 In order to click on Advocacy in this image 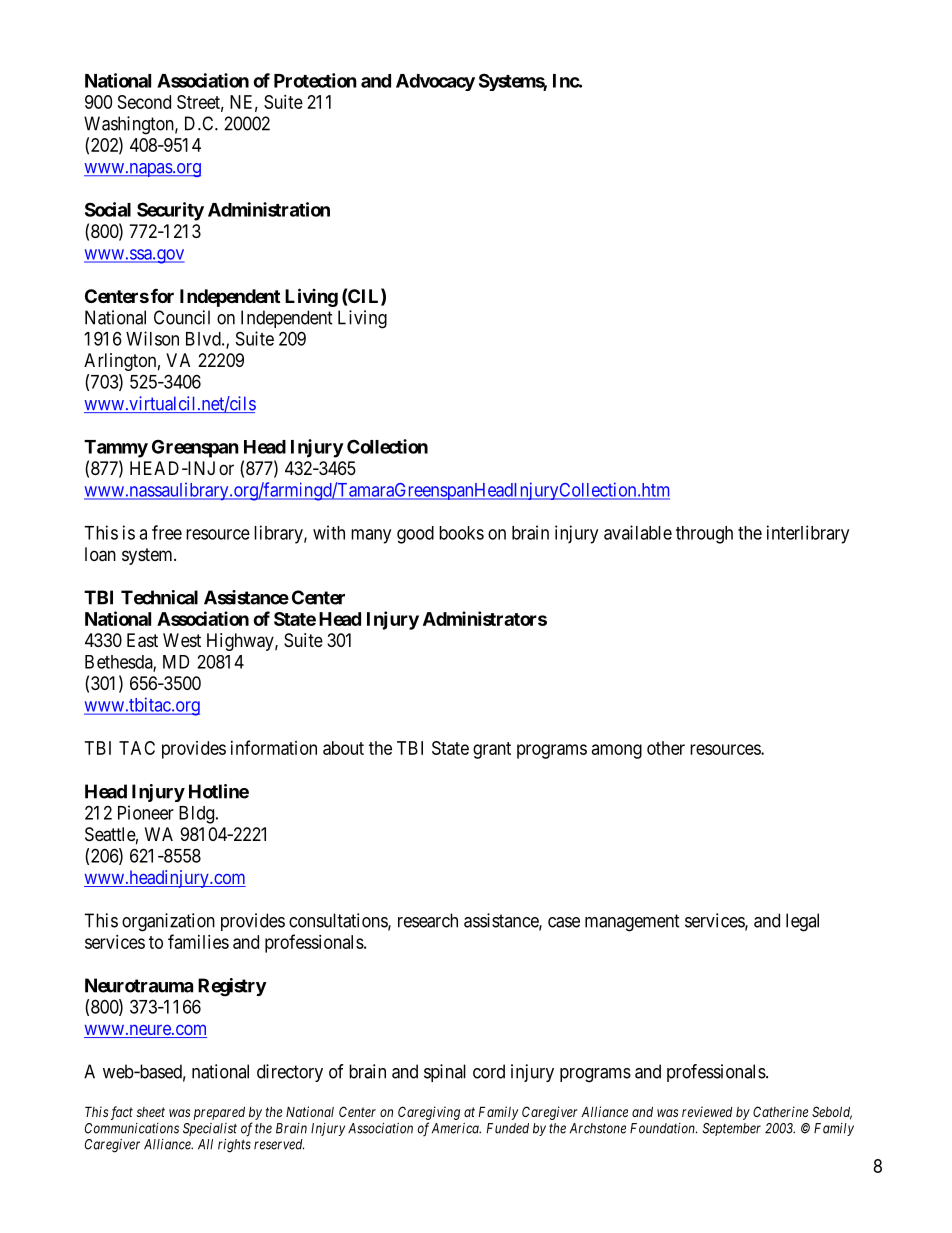, I will do `click(435, 82)`.
